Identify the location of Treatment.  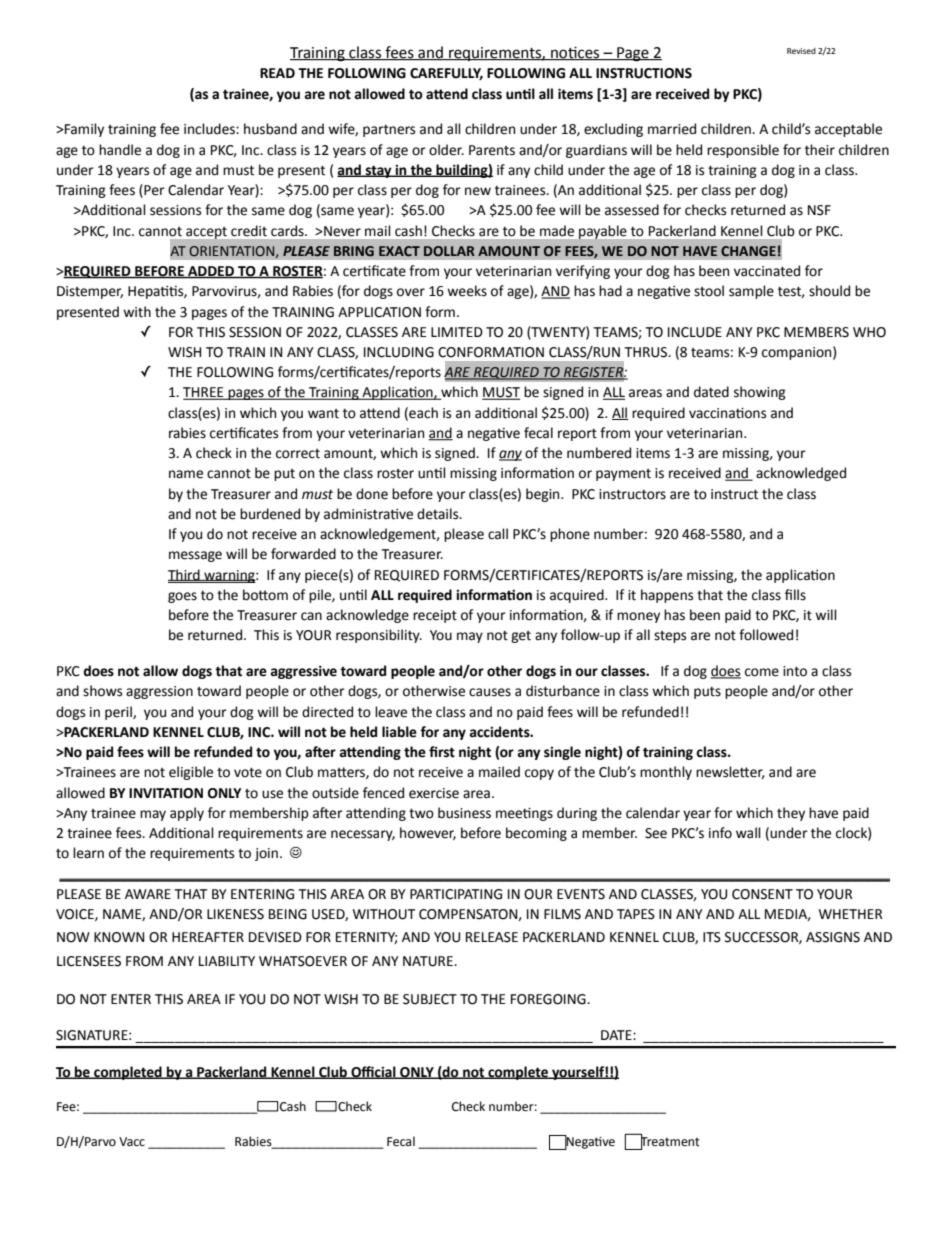
(669, 1141).
